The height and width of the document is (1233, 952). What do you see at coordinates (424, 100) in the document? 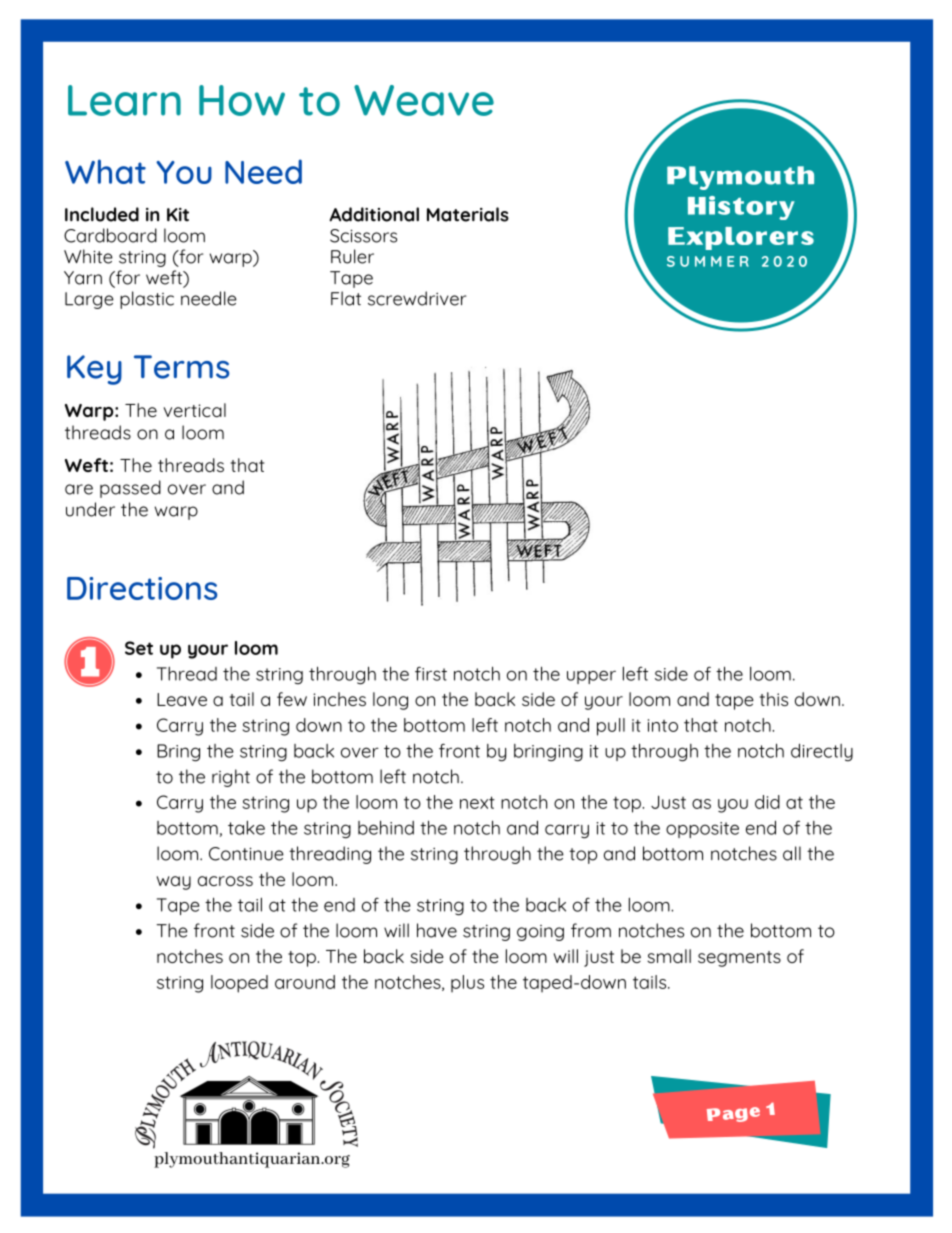
I see `Weave` at bounding box center [424, 100].
